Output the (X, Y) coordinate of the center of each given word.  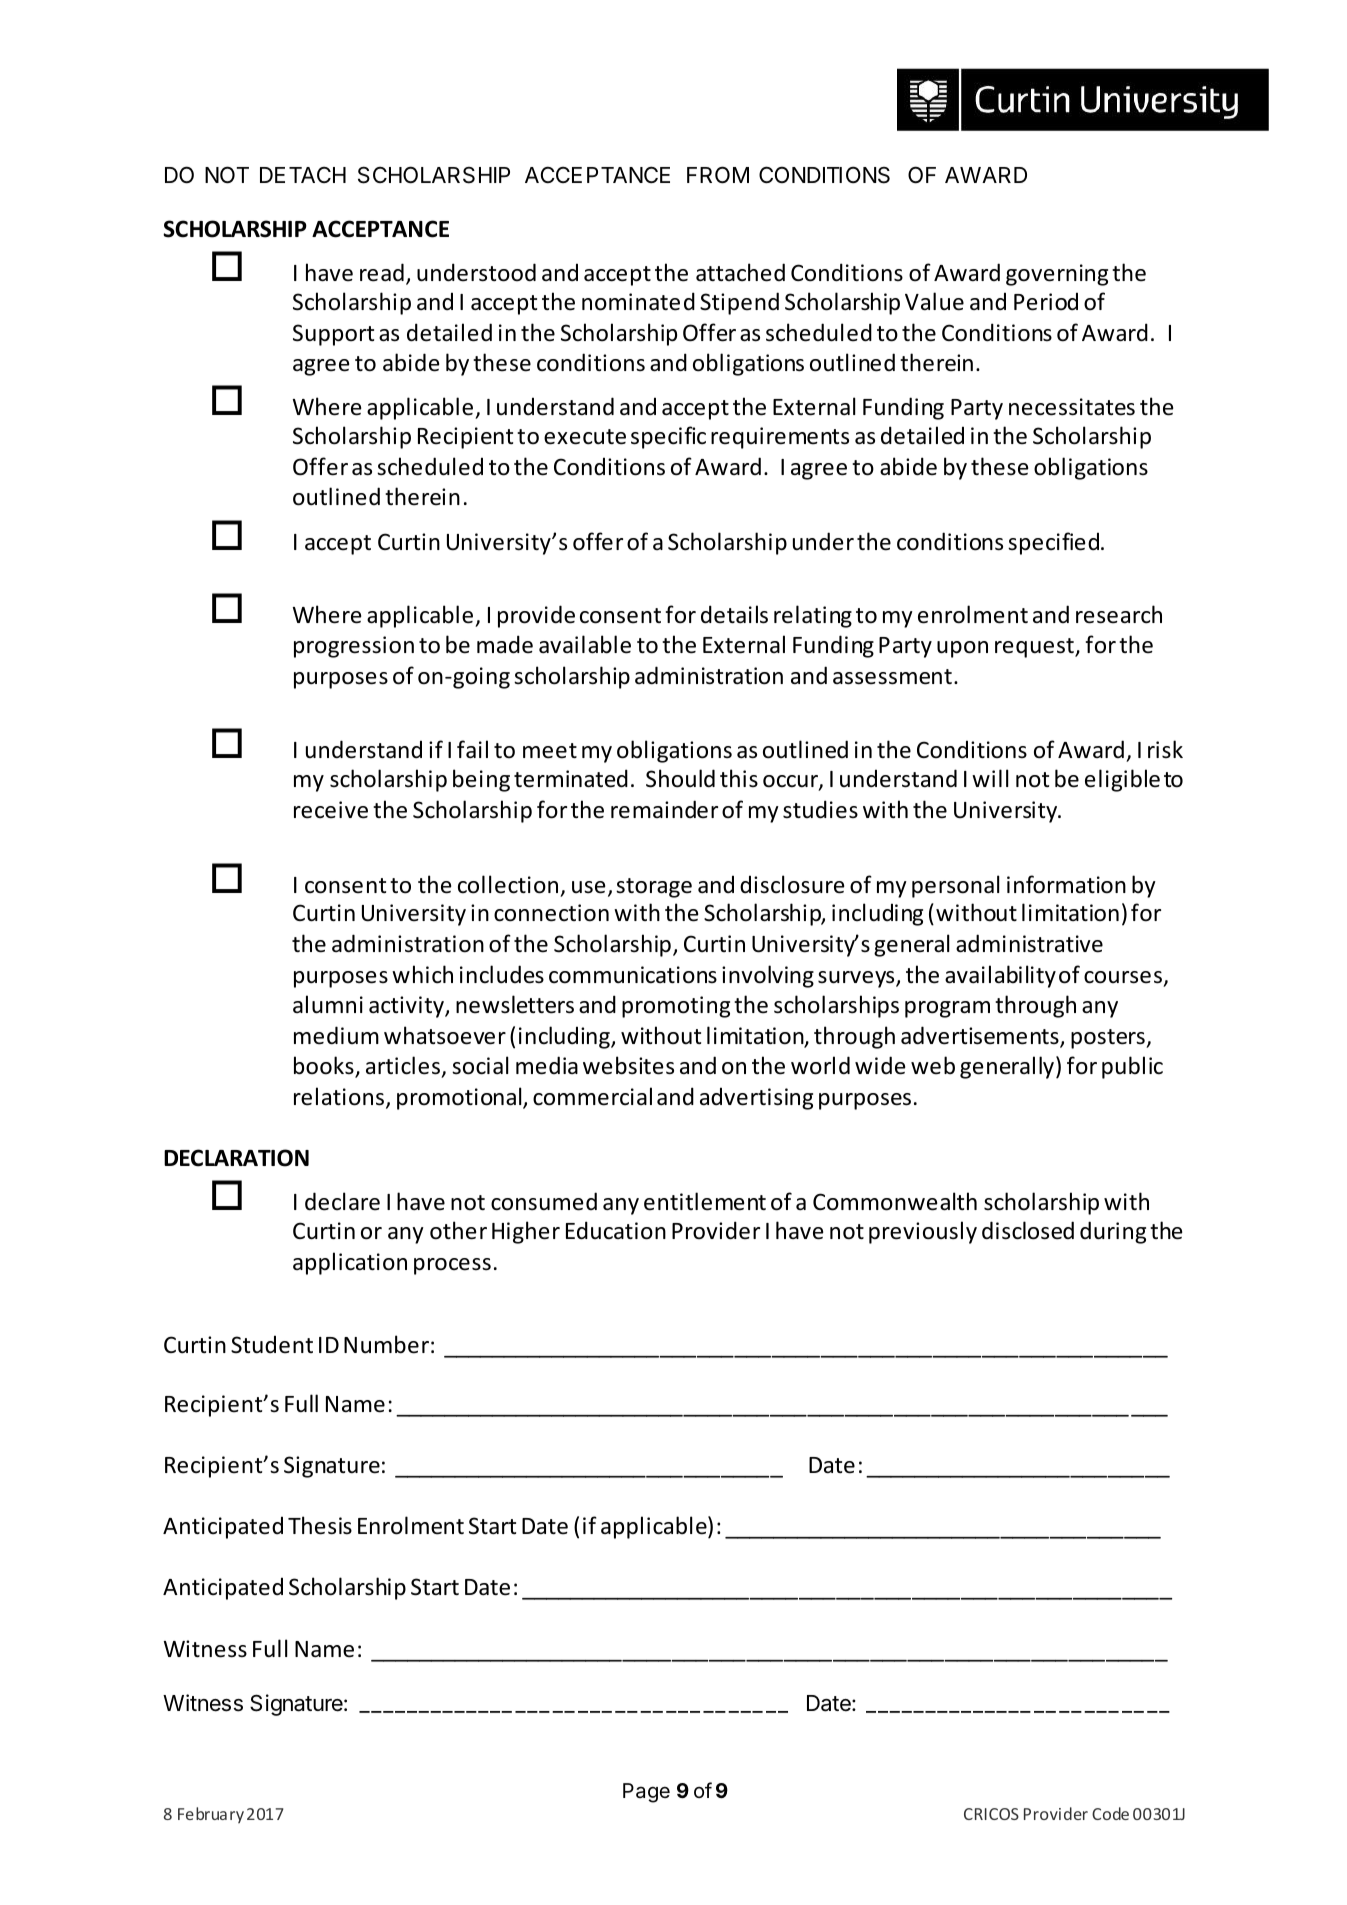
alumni (328, 1004)
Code (1110, 1813)
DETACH (303, 174)
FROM (718, 175)
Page (646, 1793)
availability (1000, 976)
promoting (676, 1007)
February (211, 1815)
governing (1057, 275)
